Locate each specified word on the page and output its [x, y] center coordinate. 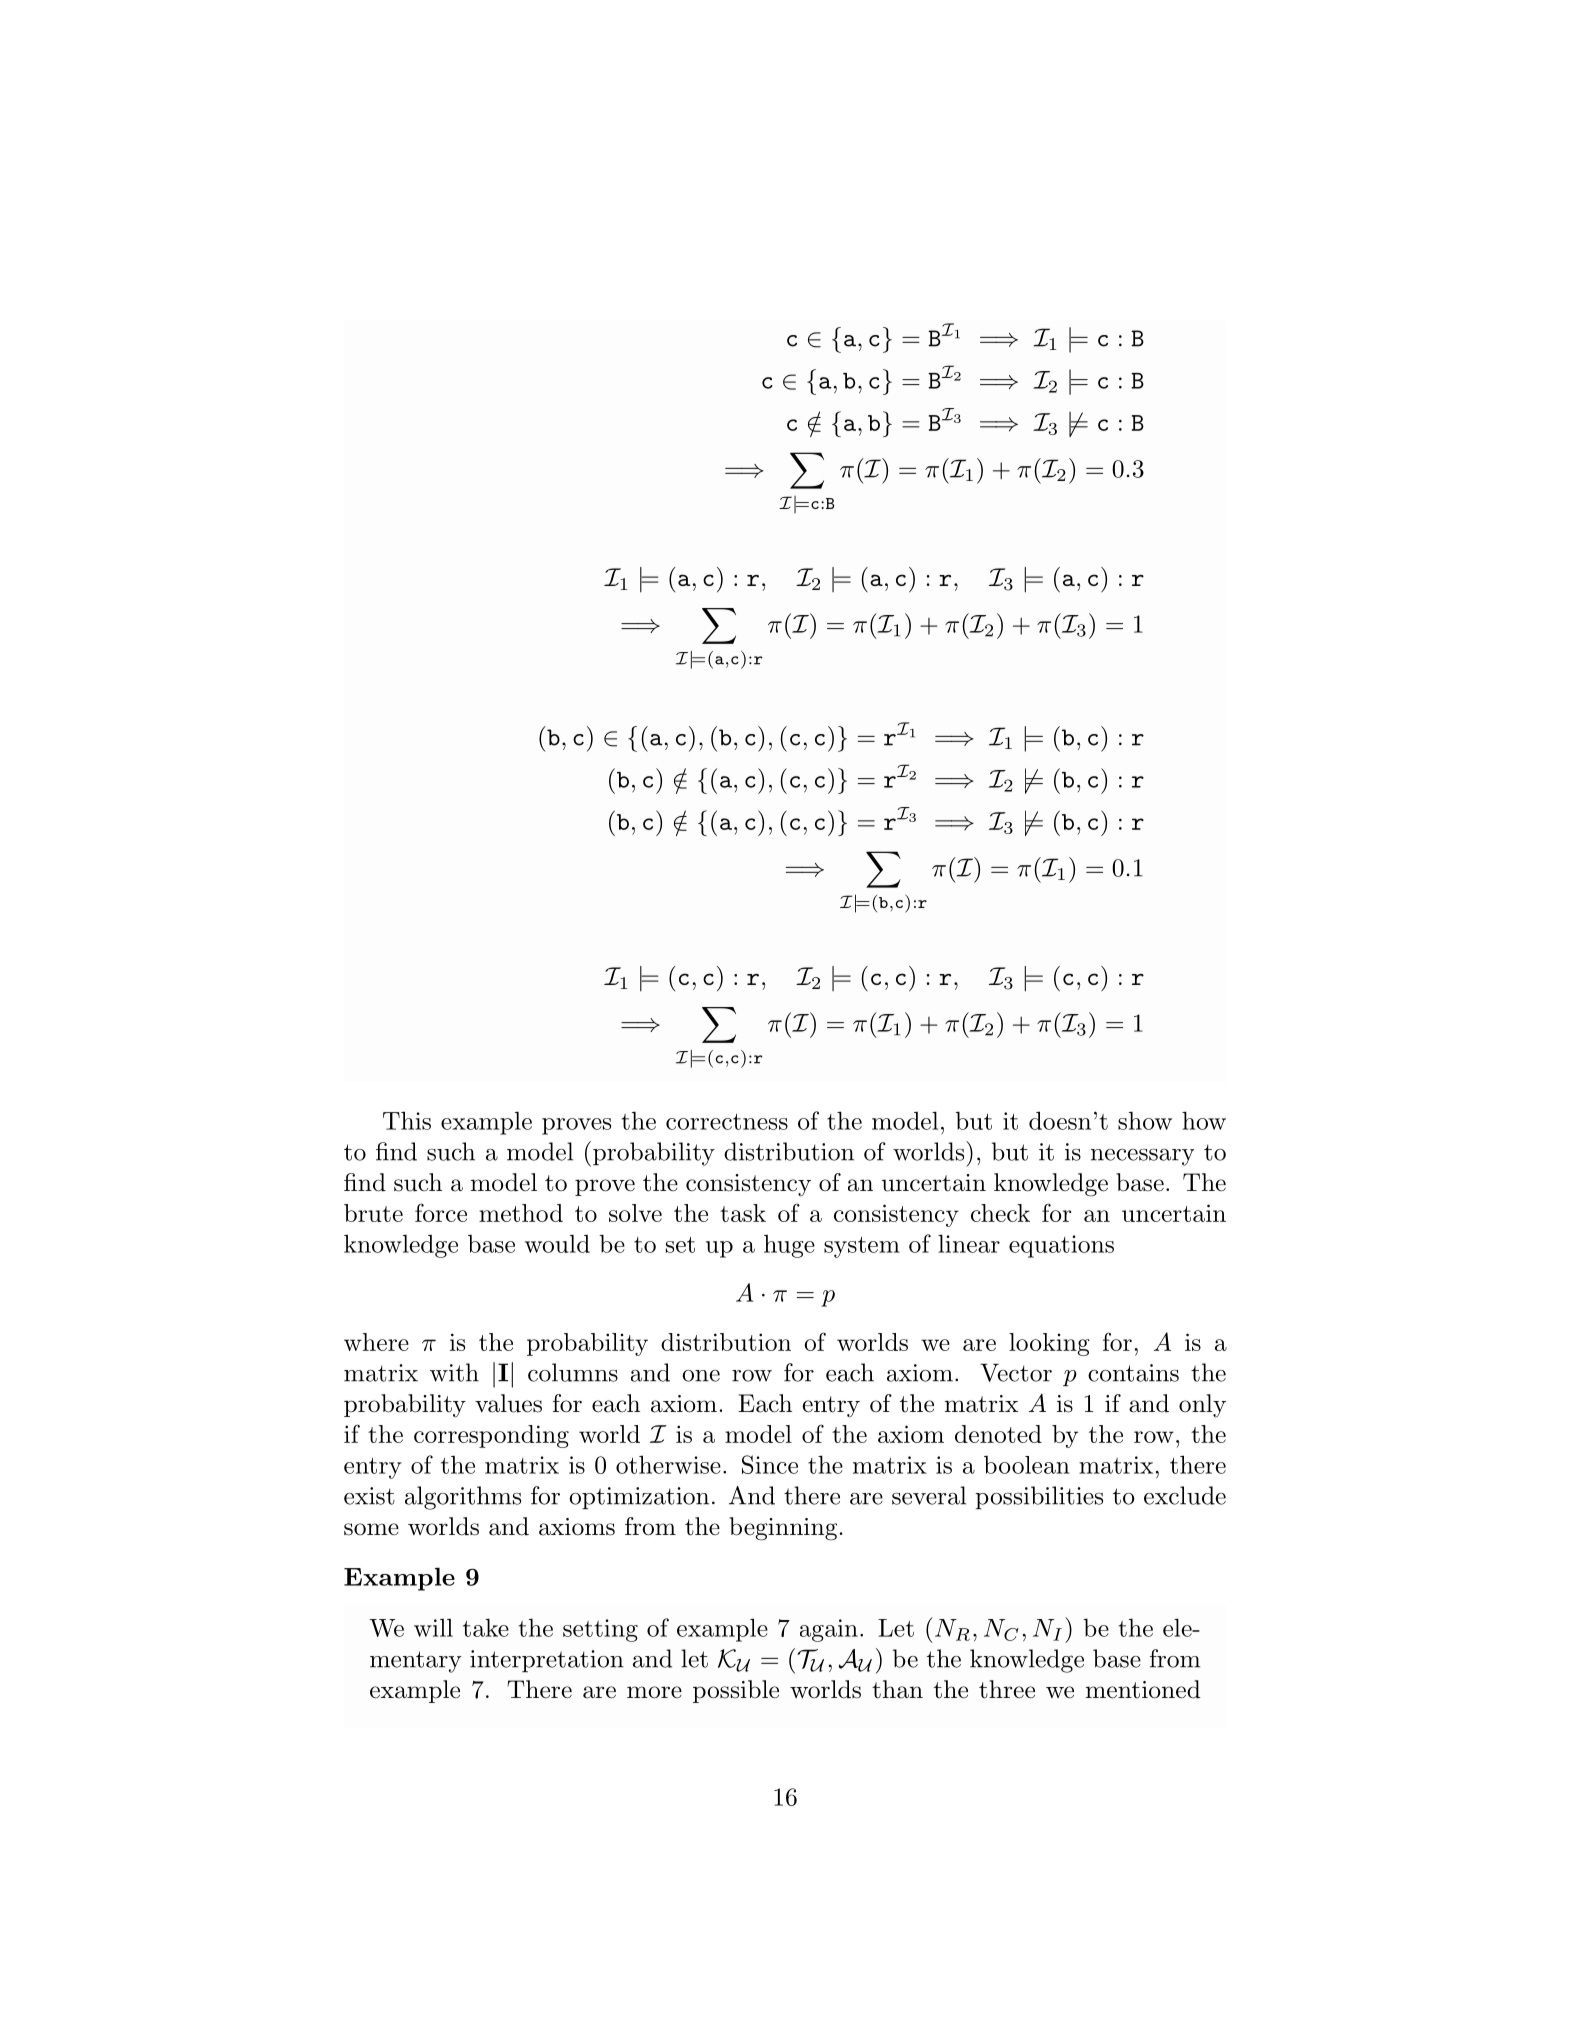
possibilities [1039, 1498]
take [486, 1627]
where [376, 1342]
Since [770, 1464]
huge [789, 1246]
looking [1049, 1344]
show [1145, 1121]
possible [736, 1691]
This [407, 1120]
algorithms [463, 1498]
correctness [727, 1122]
